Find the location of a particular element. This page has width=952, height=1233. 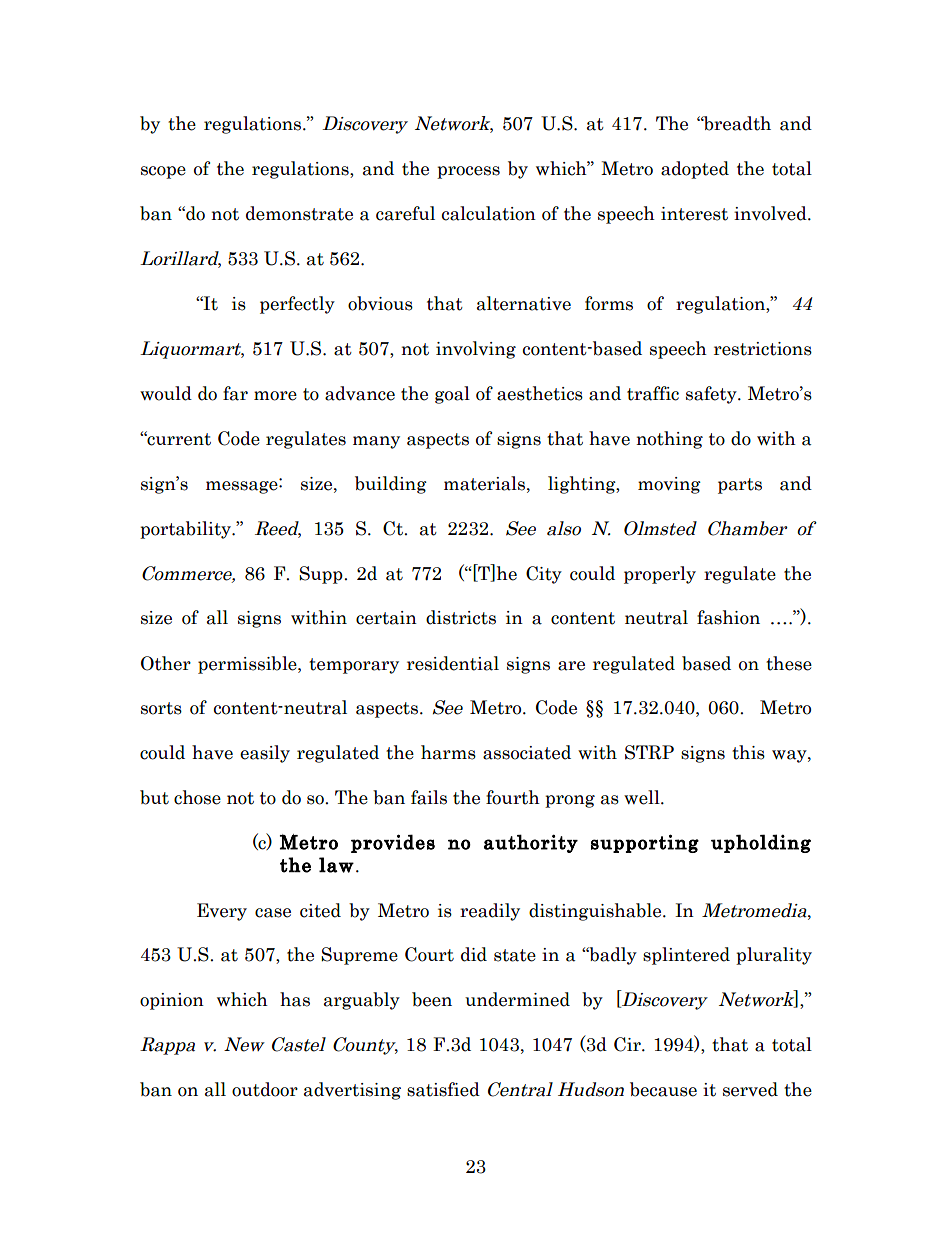

message is located at coordinates (243, 486).
